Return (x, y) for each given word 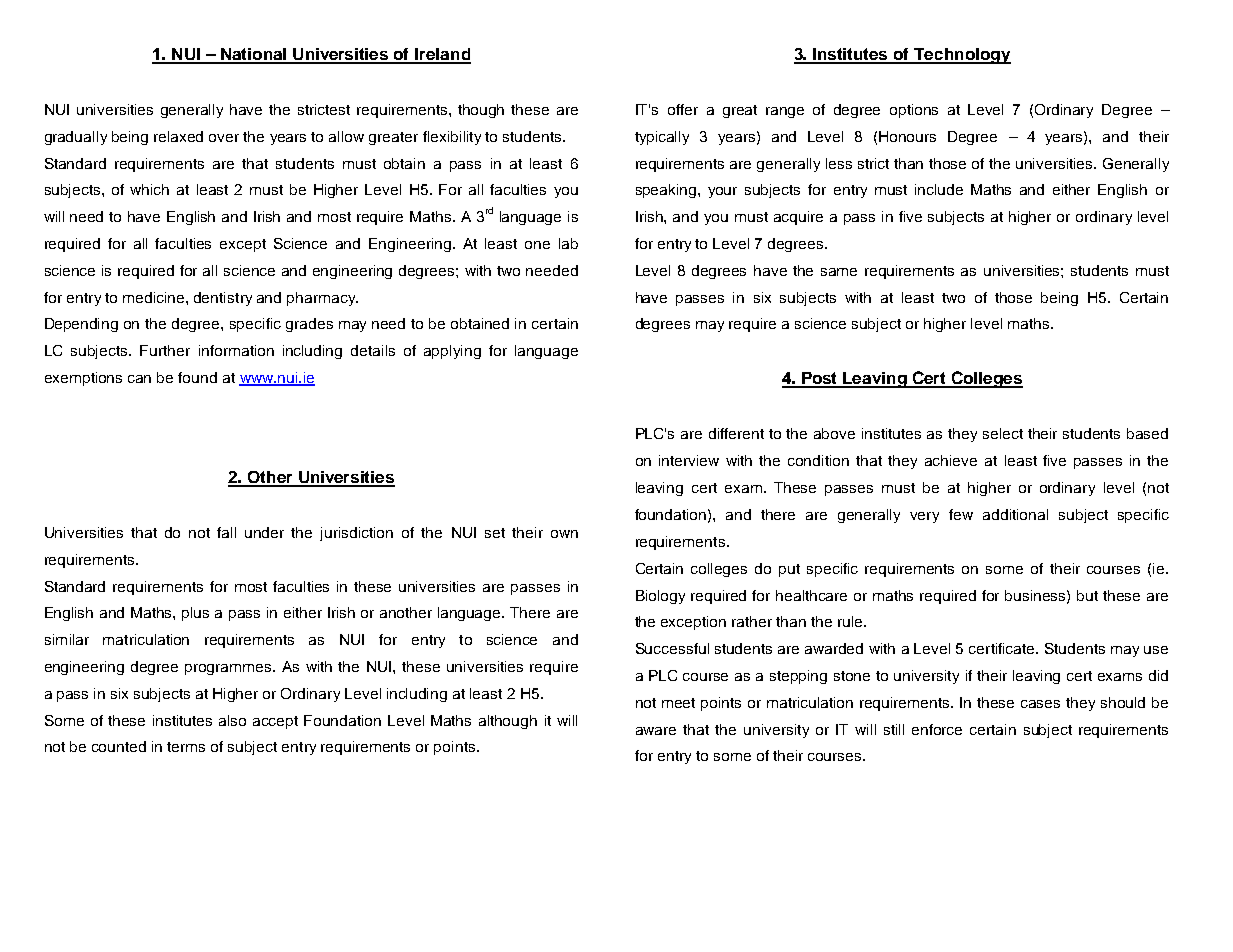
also (232, 720)
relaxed (178, 136)
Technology (961, 56)
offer (683, 109)
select (1003, 433)
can (139, 379)
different (736, 433)
